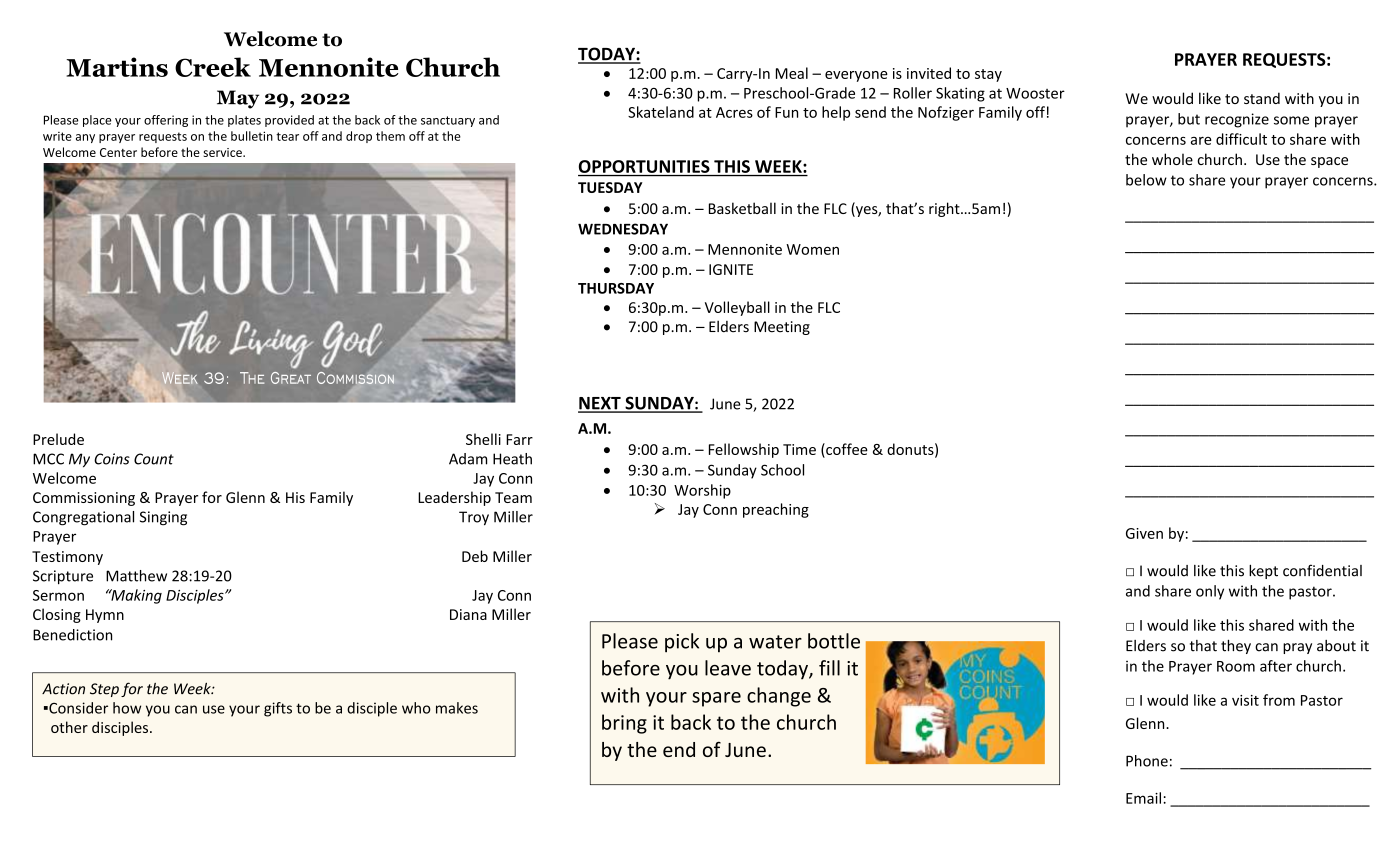 This screenshot has height=850, width=1400. Describe the element at coordinates (1147, 761) in the screenshot. I see `Phone` at that location.
